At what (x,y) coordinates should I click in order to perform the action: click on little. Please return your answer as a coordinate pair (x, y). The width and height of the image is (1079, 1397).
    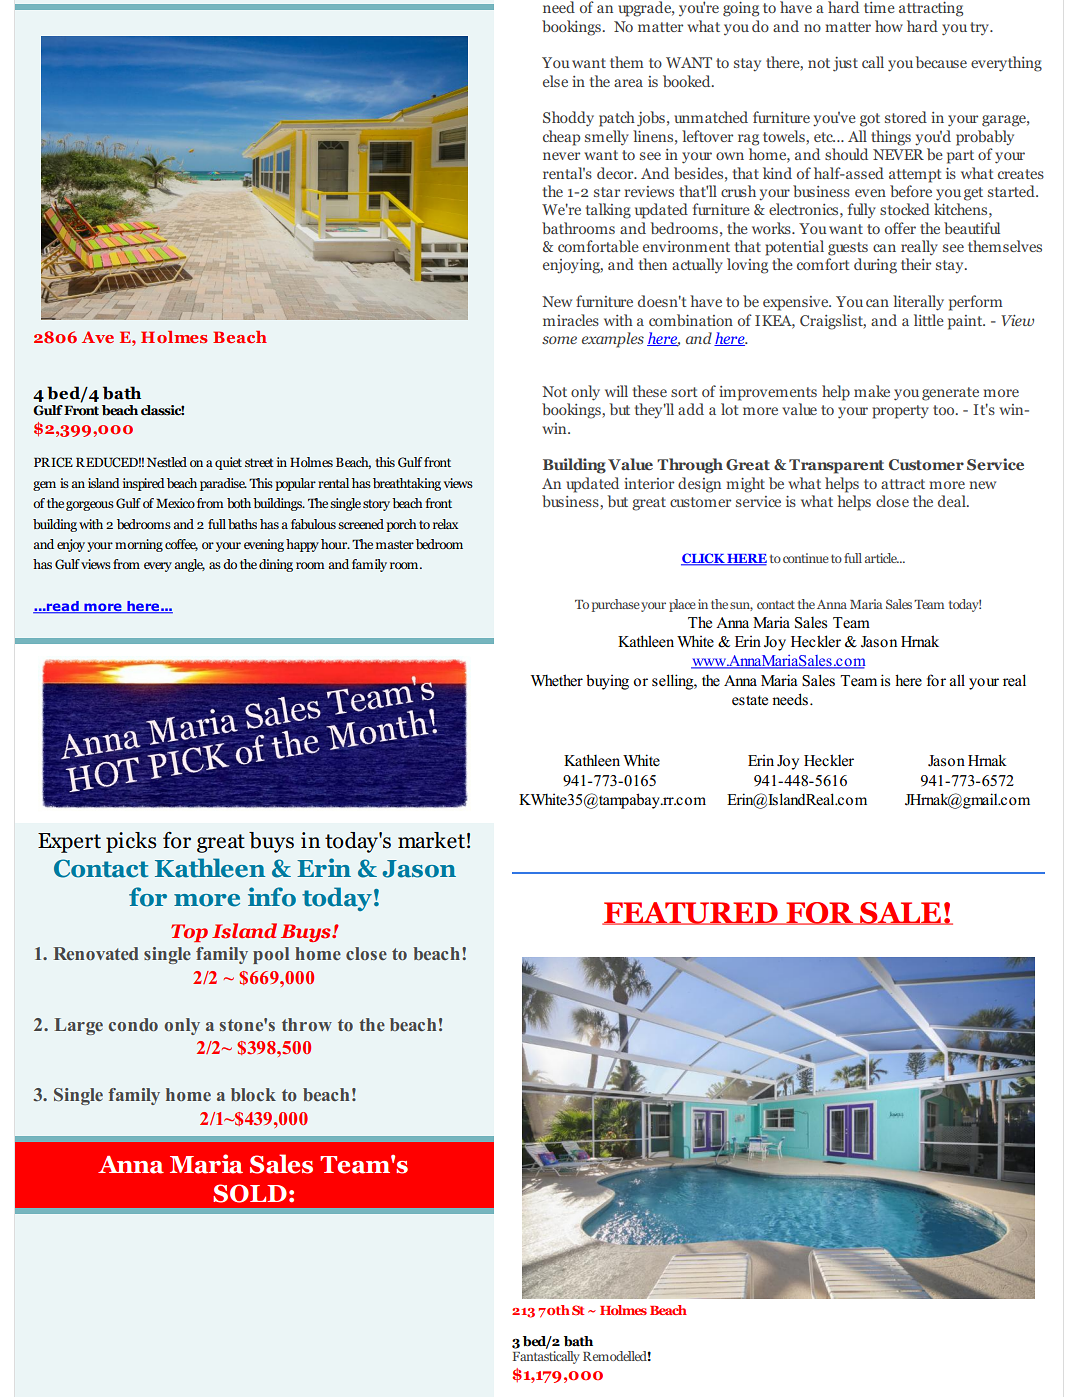
    Looking at the image, I should click on (929, 320).
